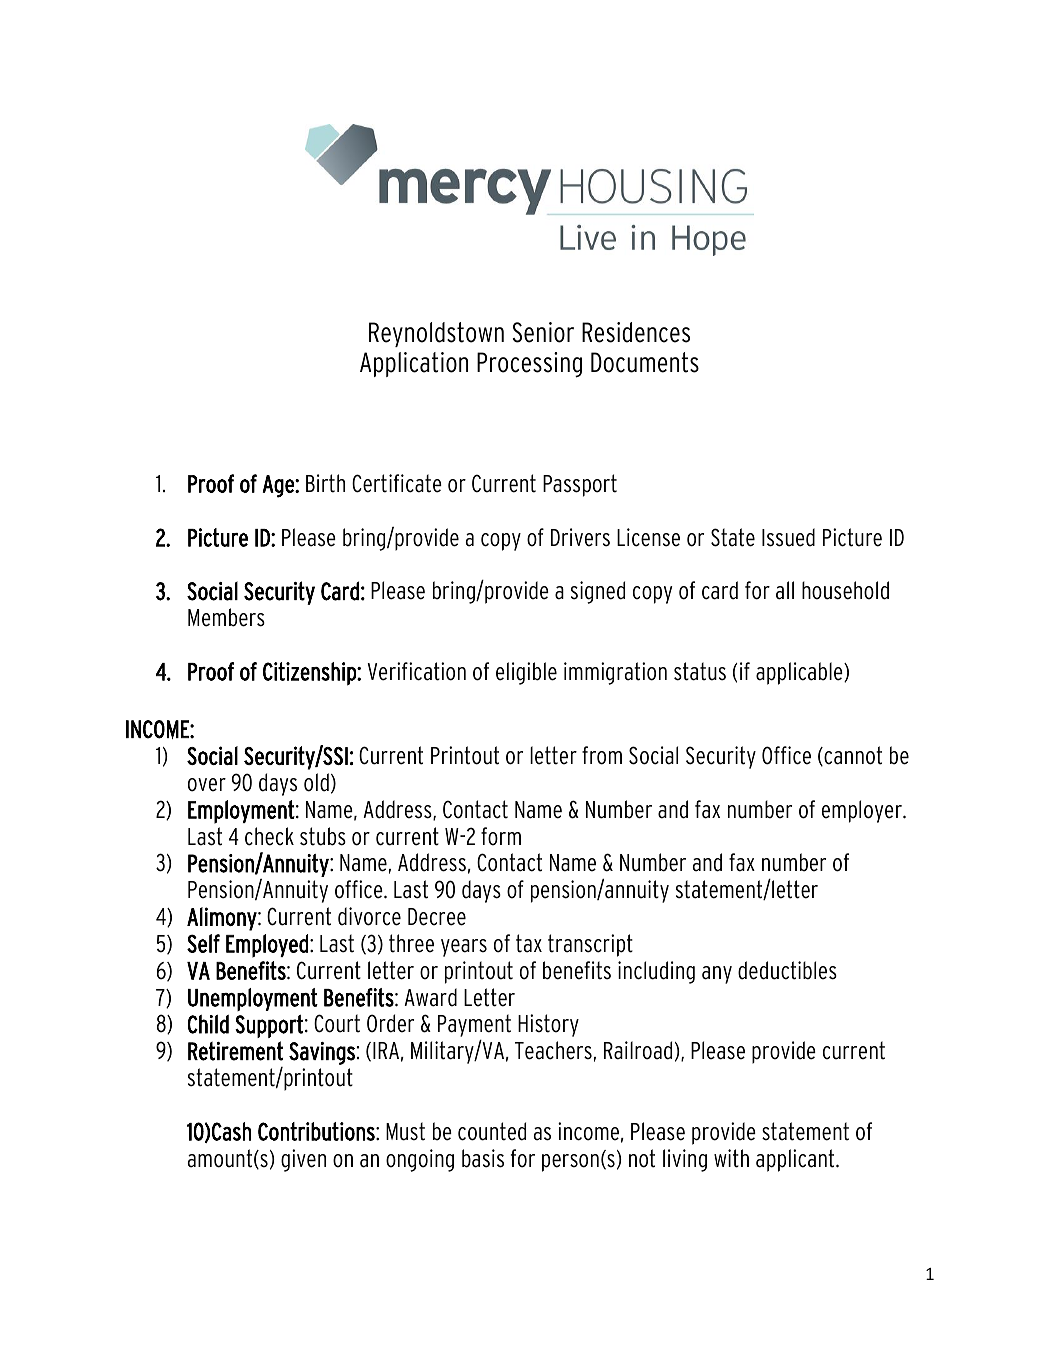 This page has height=1371, width=1059. What do you see at coordinates (529, 365) in the page?
I see `Processing` at bounding box center [529, 365].
